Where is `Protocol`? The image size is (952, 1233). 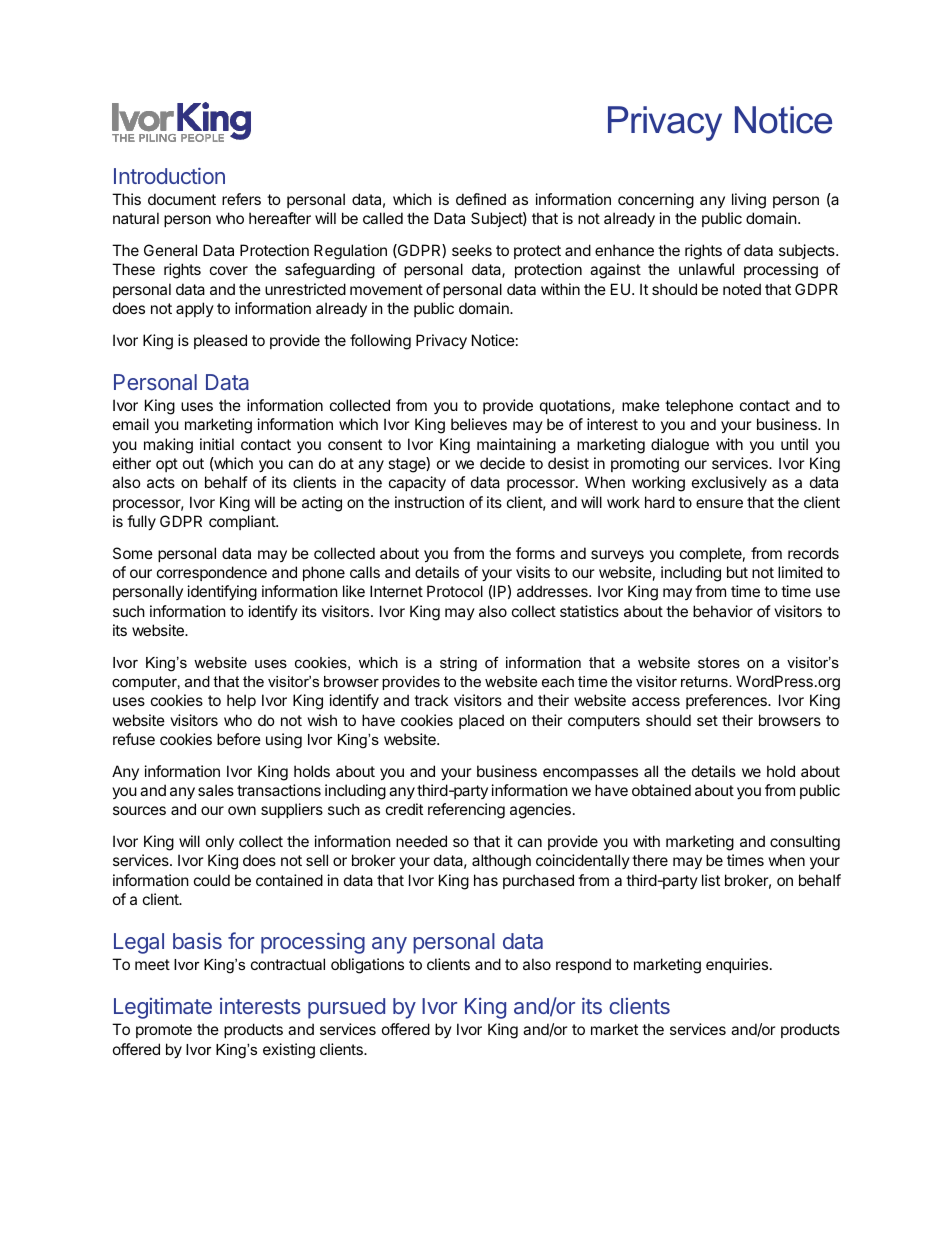 Protocol is located at coordinates (455, 591).
